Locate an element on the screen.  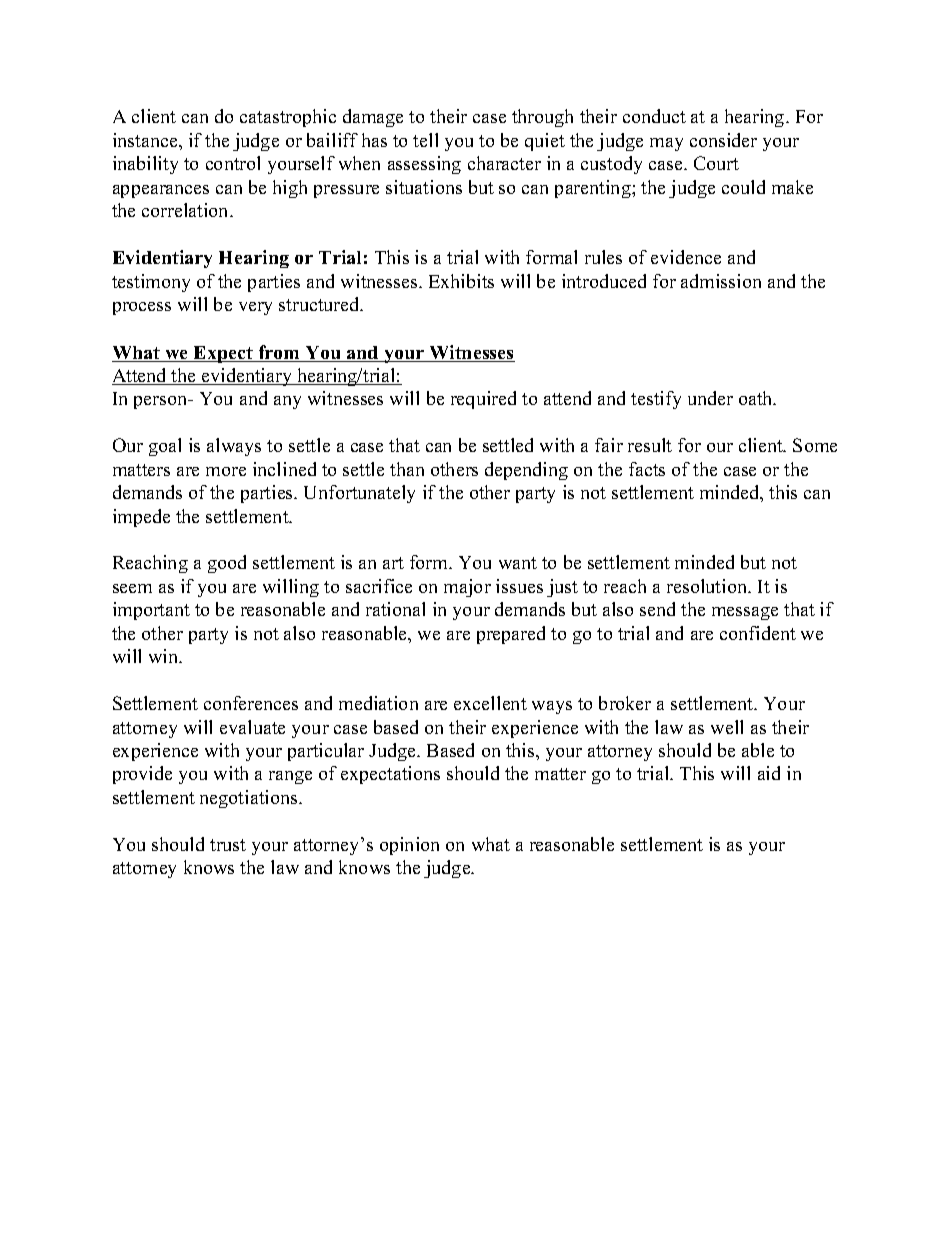
depending is located at coordinates (526, 471).
